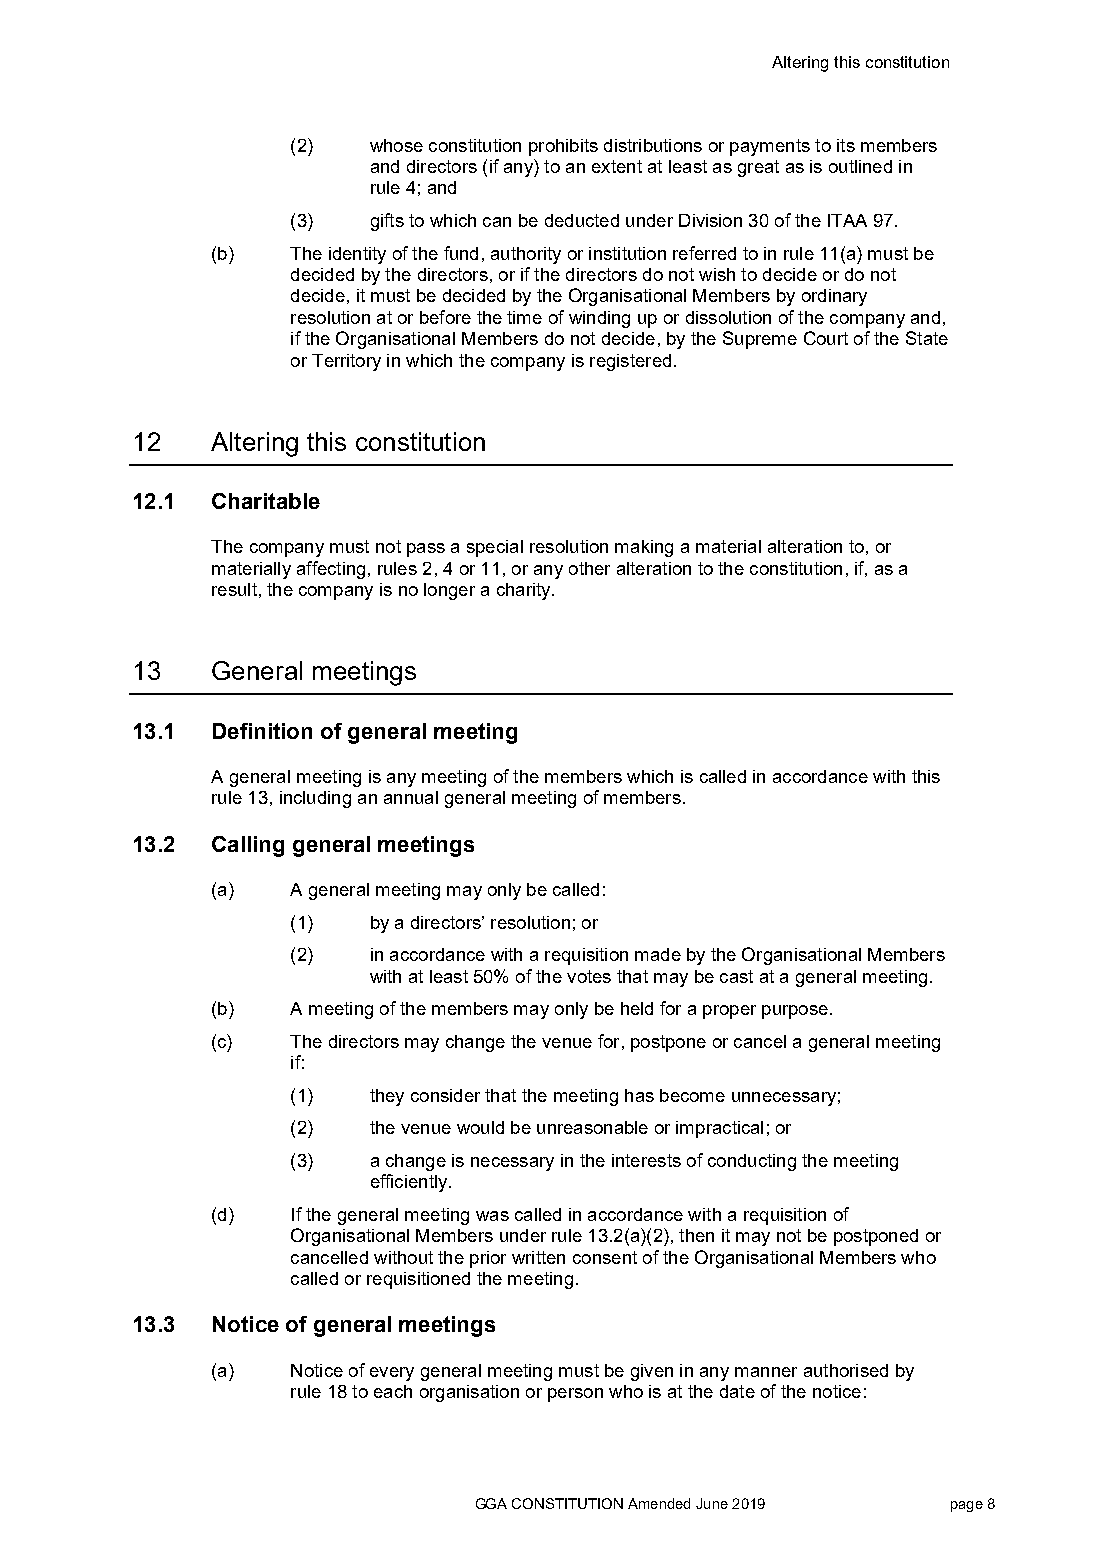 Image resolution: width=1108 pixels, height=1567 pixels. What do you see at coordinates (860, 166) in the screenshot?
I see `outlined` at bounding box center [860, 166].
